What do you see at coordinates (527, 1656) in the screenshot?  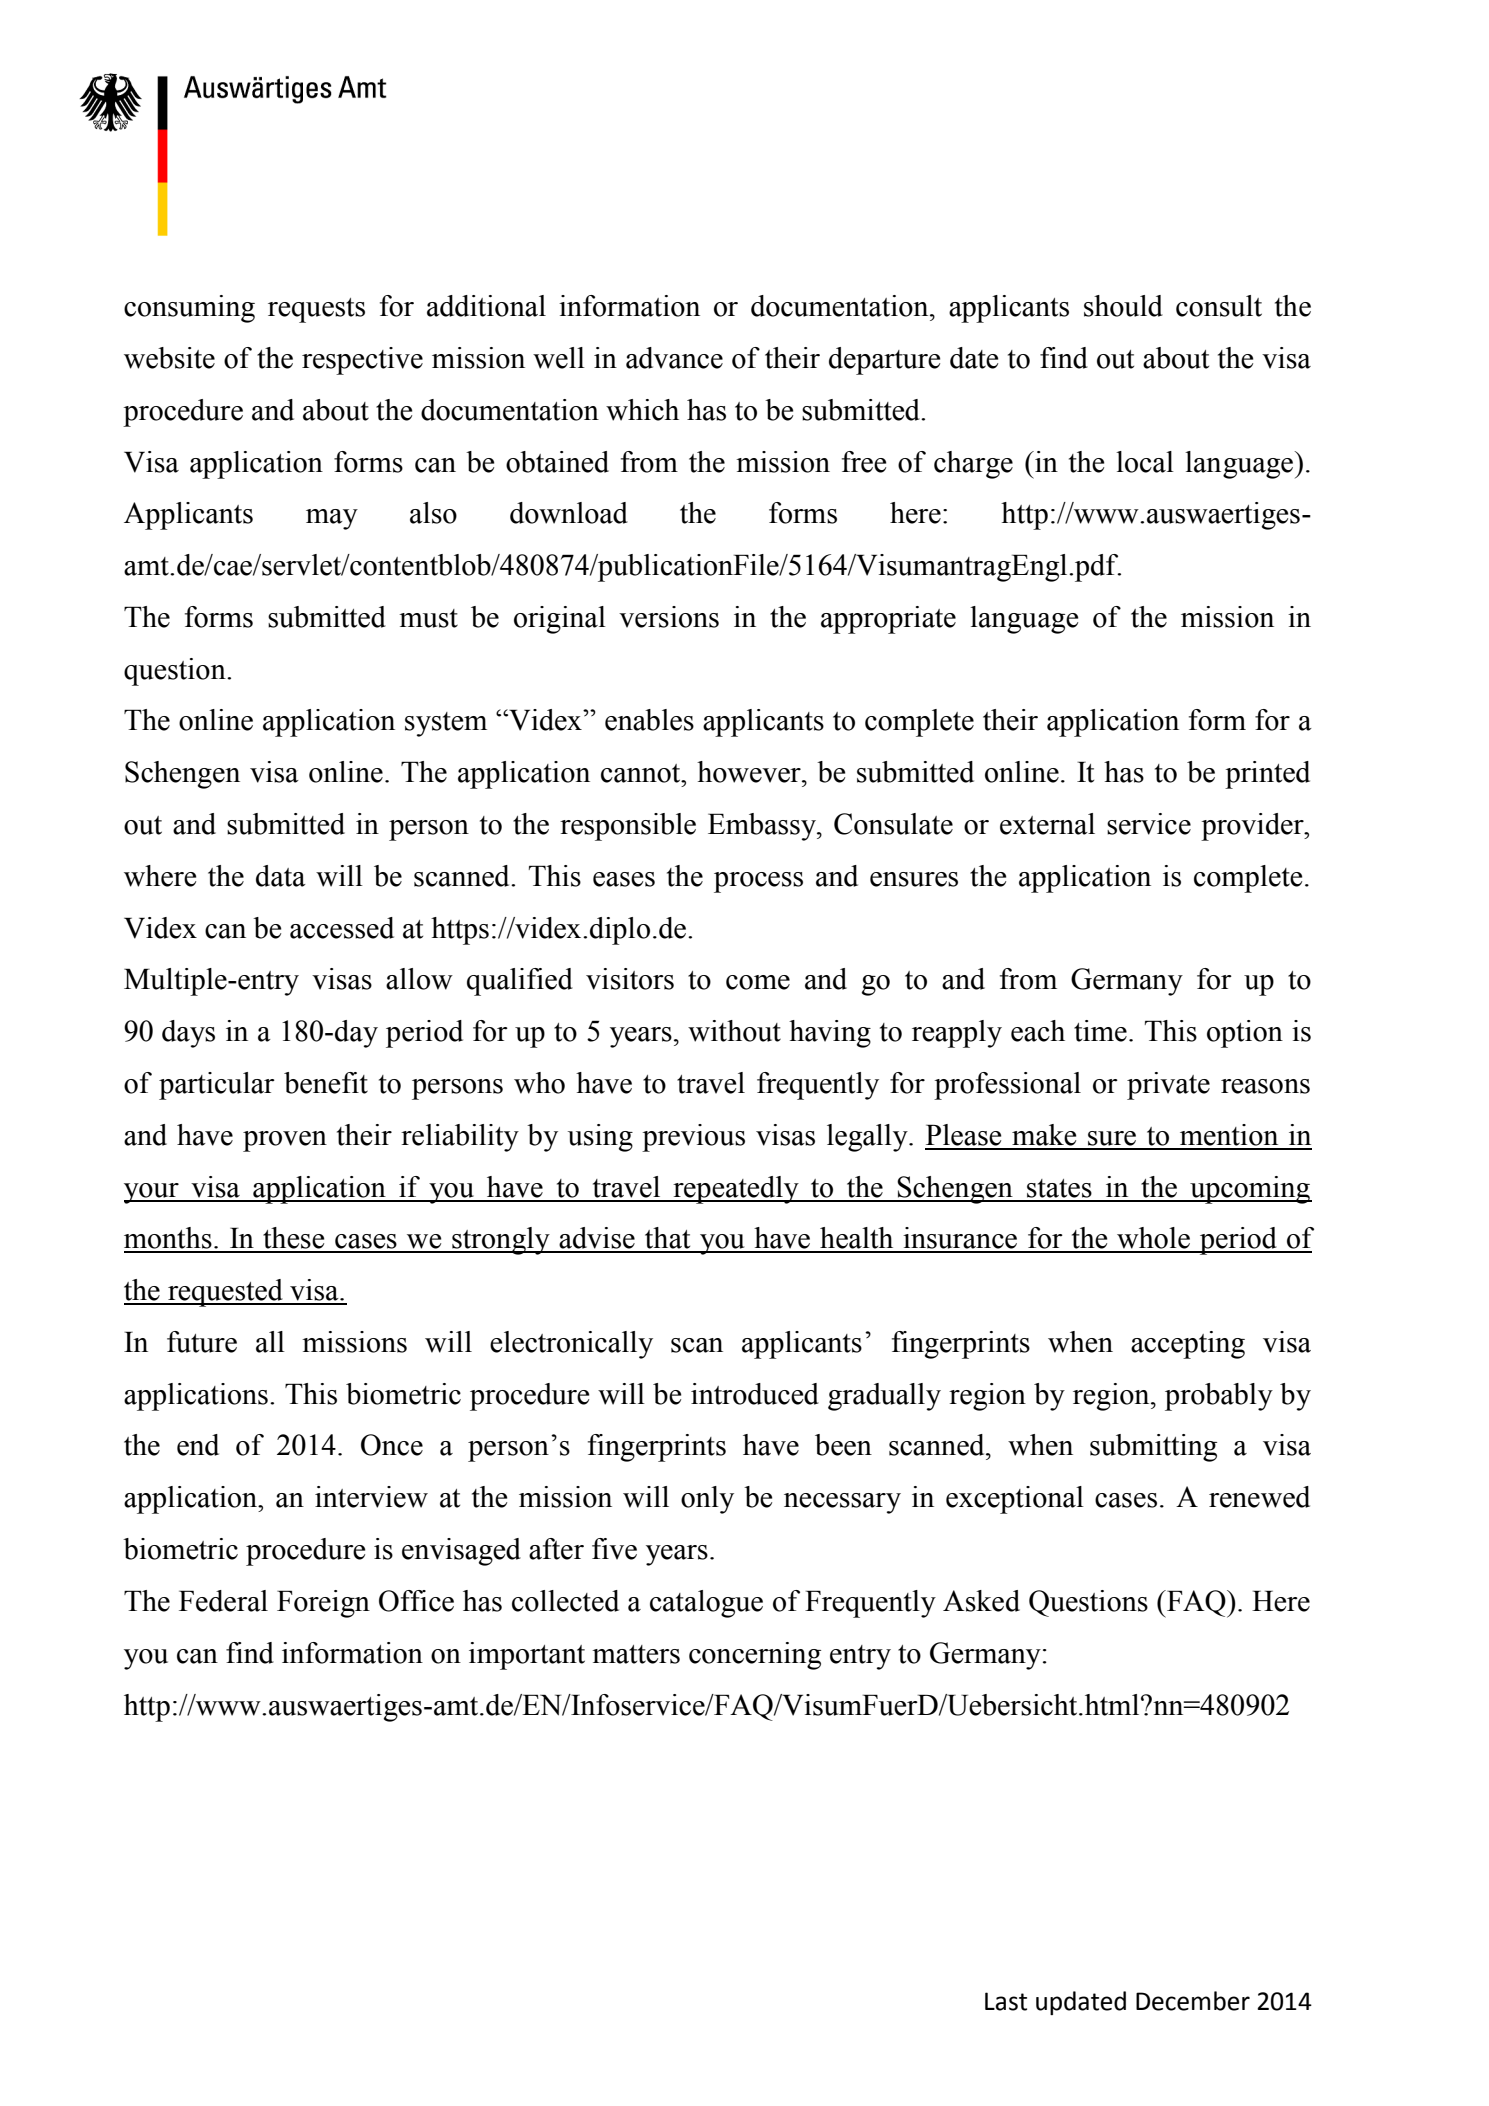 I see `important` at bounding box center [527, 1656].
